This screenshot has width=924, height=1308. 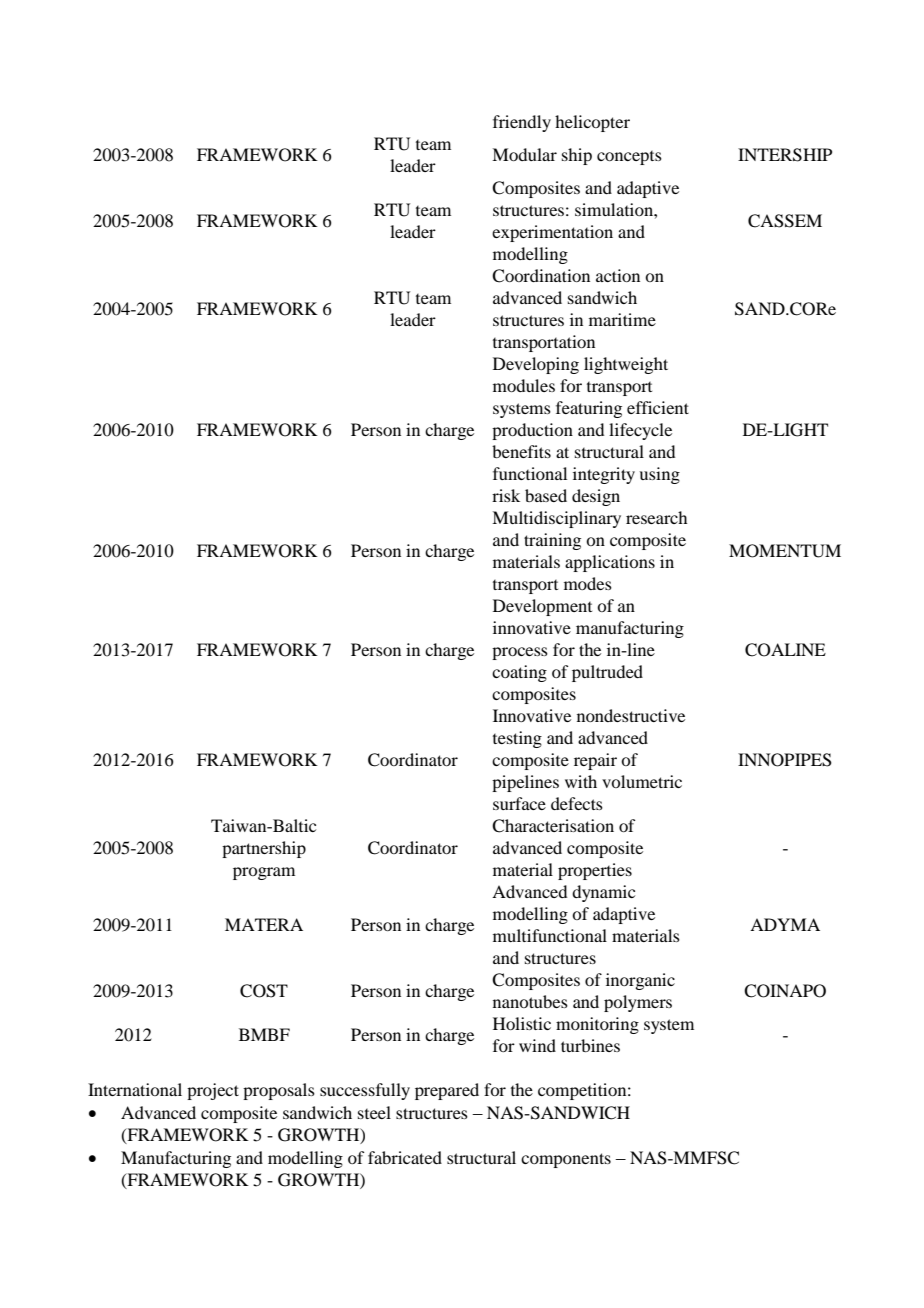 What do you see at coordinates (631, 715) in the screenshot?
I see `nondestructive` at bounding box center [631, 715].
